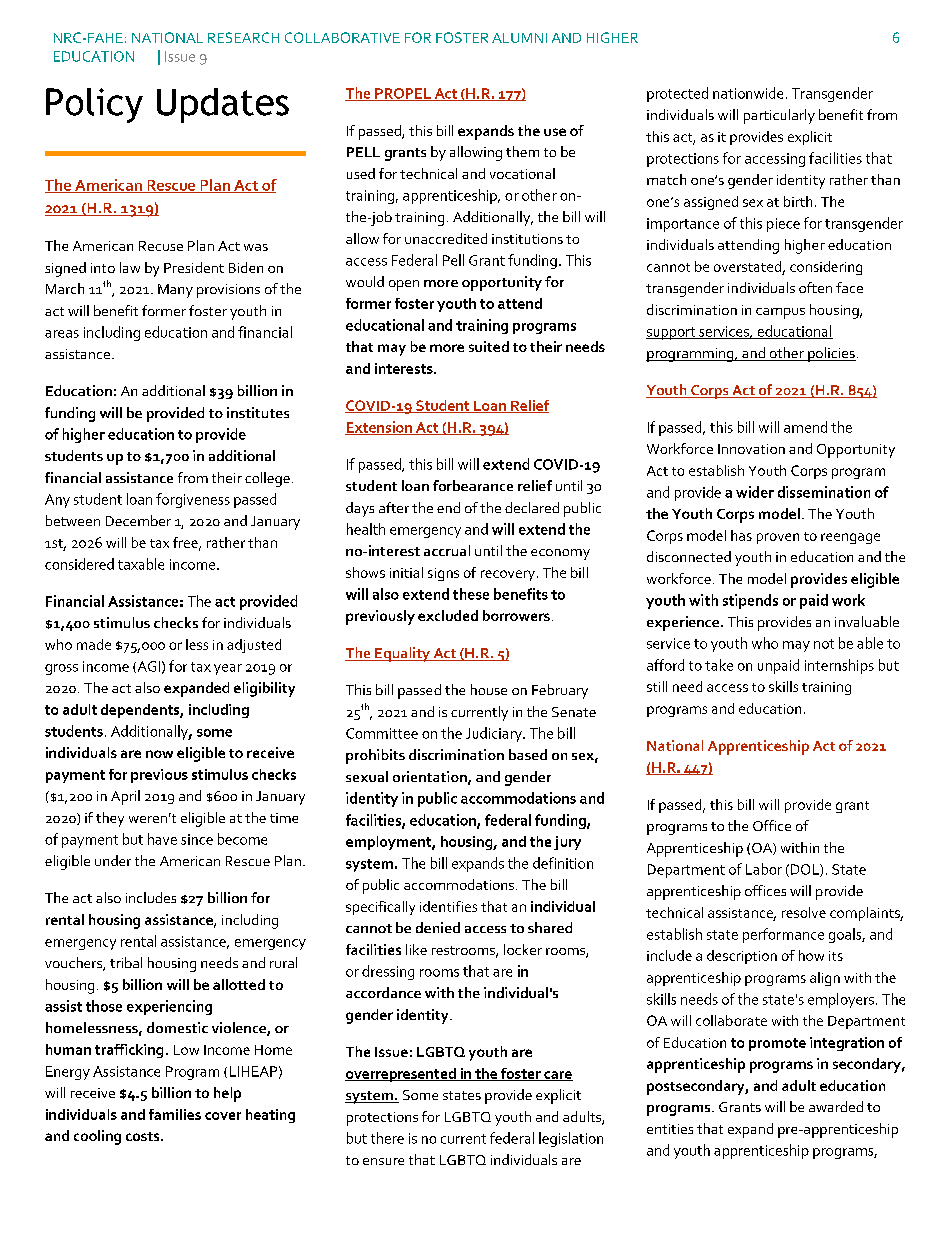 The width and height of the screenshot is (952, 1233). What do you see at coordinates (403, 94) in the screenshot?
I see `PROPEL` at bounding box center [403, 94].
